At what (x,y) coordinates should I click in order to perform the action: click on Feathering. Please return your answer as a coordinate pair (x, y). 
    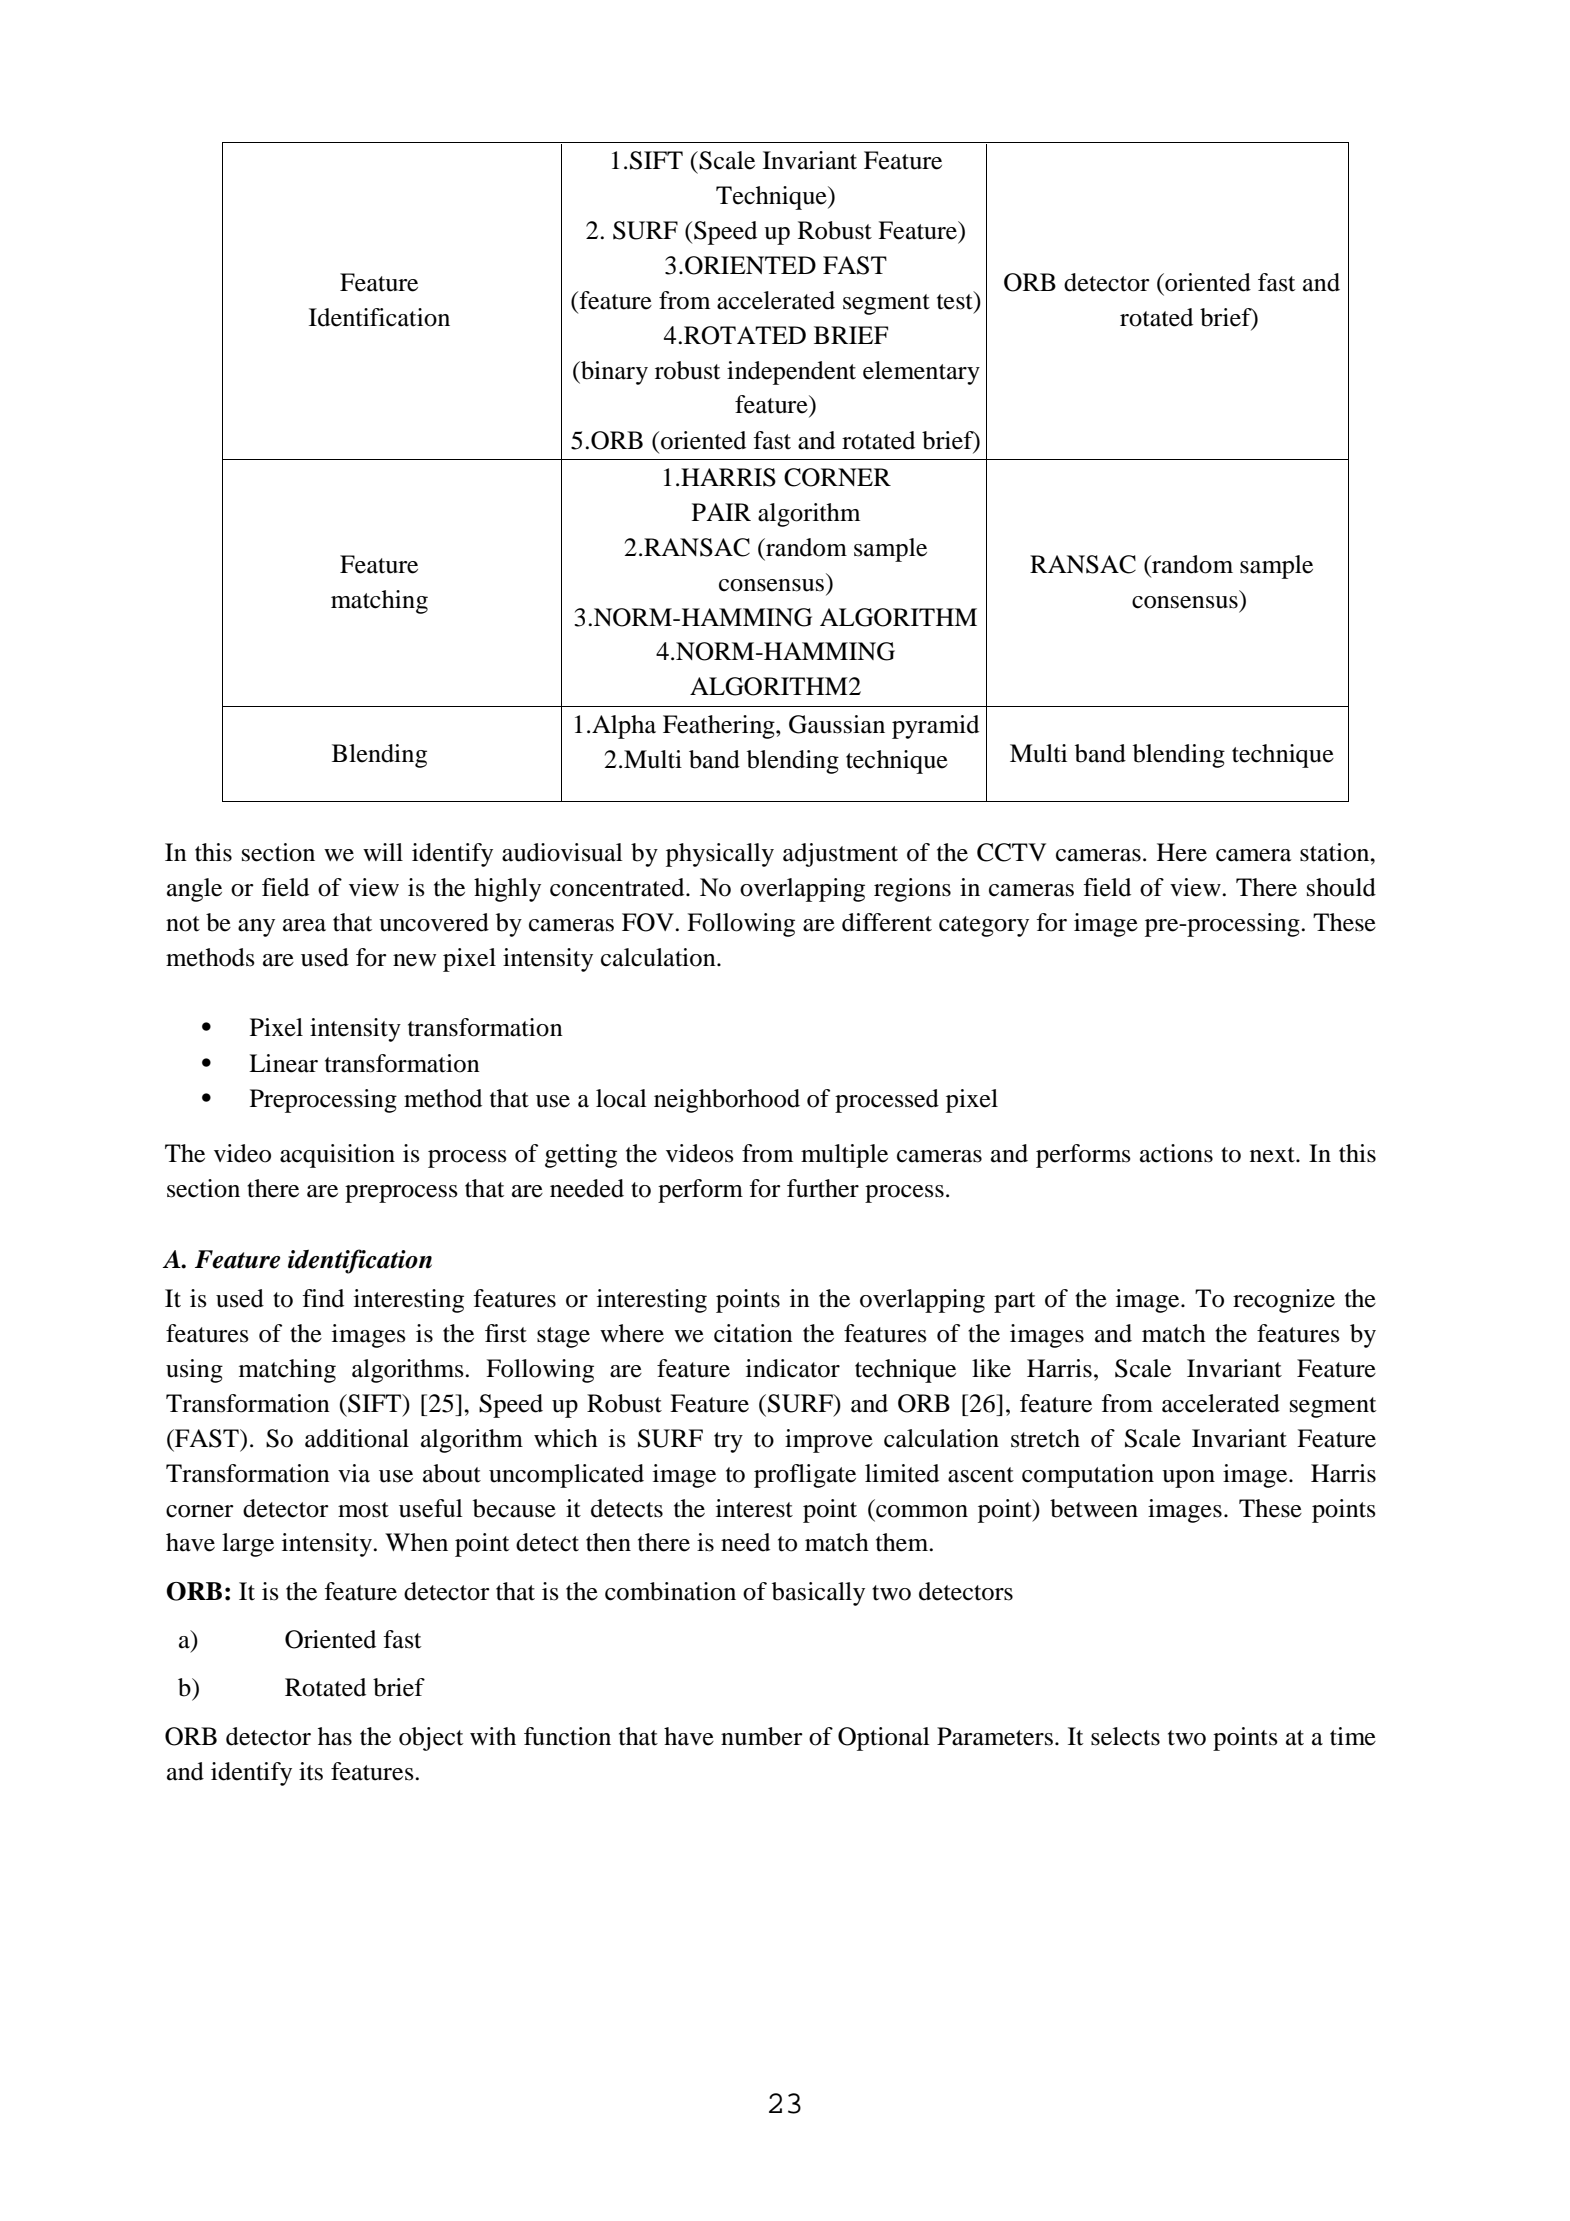
    Looking at the image, I should click on (720, 727).
